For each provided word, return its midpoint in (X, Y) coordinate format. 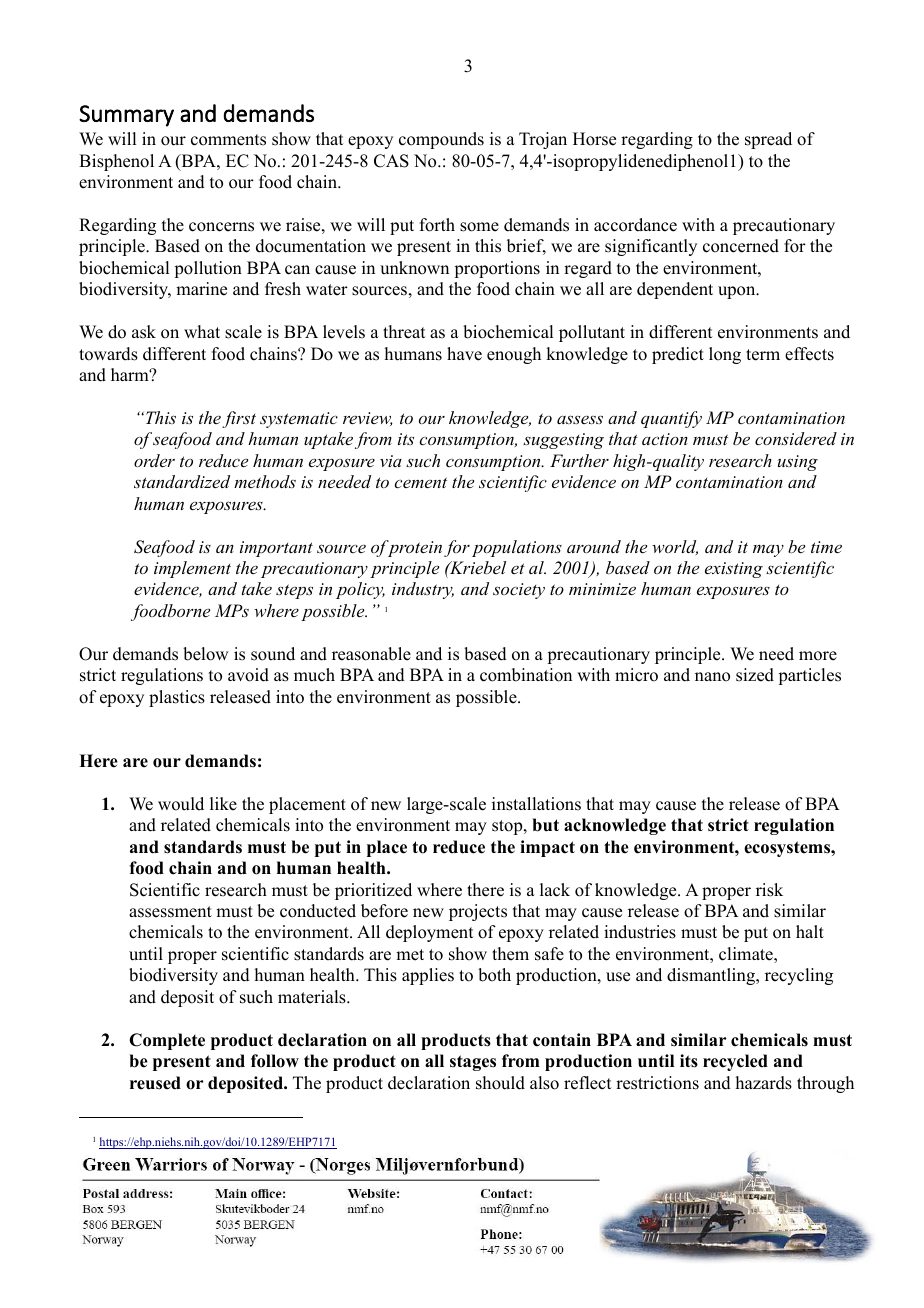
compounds (441, 140)
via (391, 461)
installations (536, 804)
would (181, 804)
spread (768, 140)
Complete (167, 1041)
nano (712, 677)
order (154, 460)
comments (228, 140)
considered (796, 438)
